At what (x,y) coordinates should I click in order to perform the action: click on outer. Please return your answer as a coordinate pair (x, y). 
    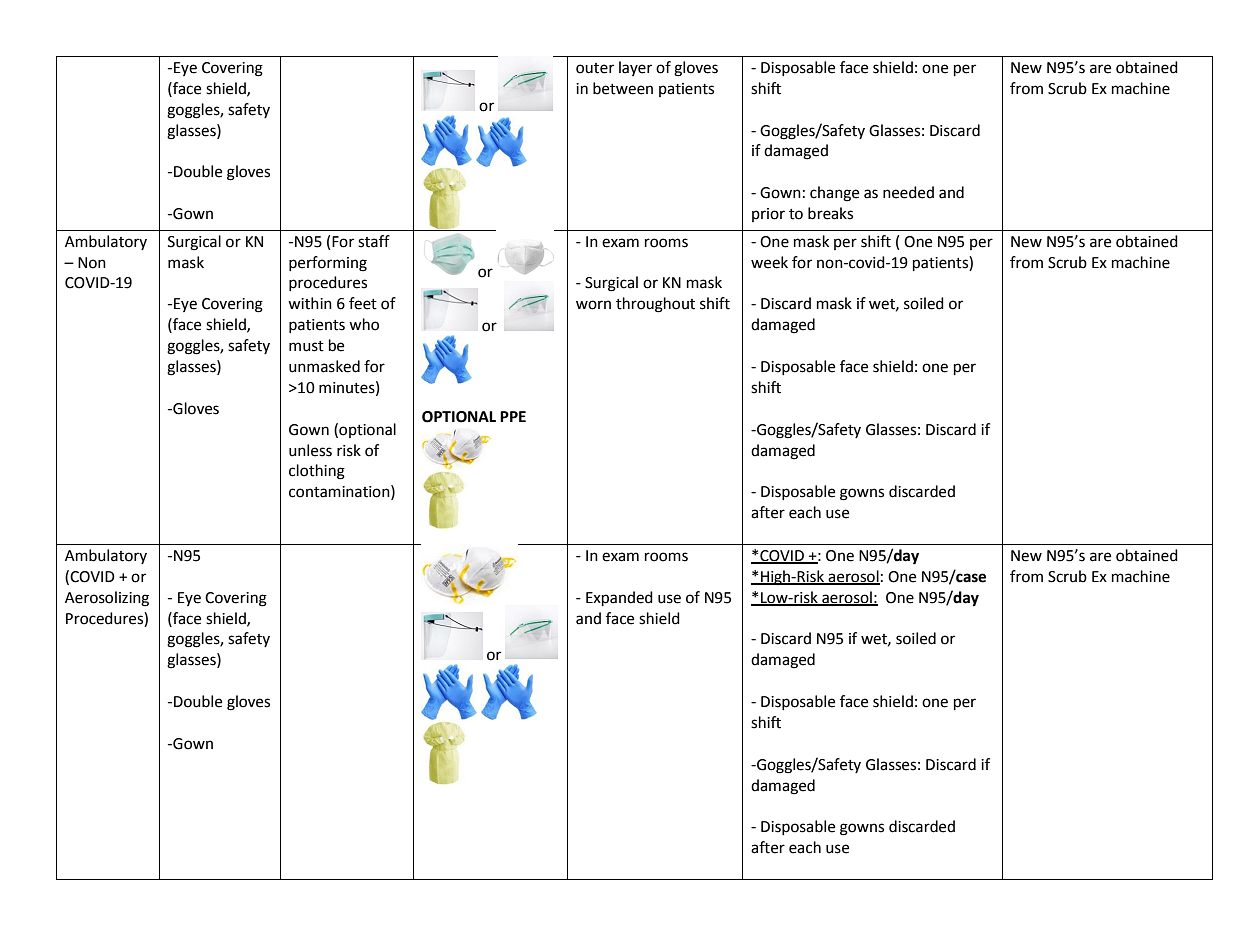
    Looking at the image, I should click on (595, 68).
